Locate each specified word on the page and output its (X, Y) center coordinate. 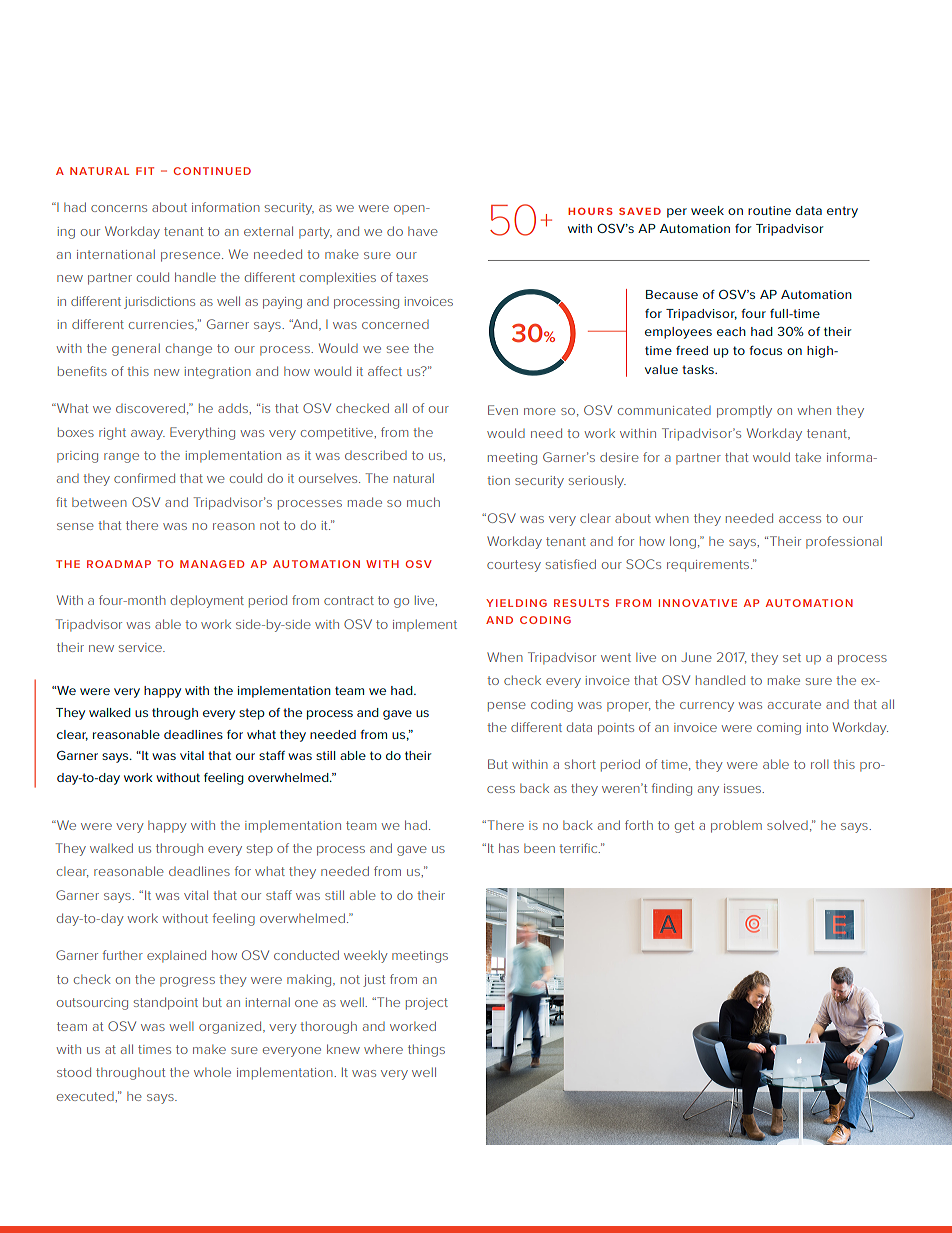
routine (769, 210)
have (423, 231)
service (141, 647)
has (509, 848)
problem (736, 826)
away (148, 435)
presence (192, 257)
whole (212, 1072)
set (792, 657)
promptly (744, 411)
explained (176, 956)
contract (349, 600)
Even (503, 410)
